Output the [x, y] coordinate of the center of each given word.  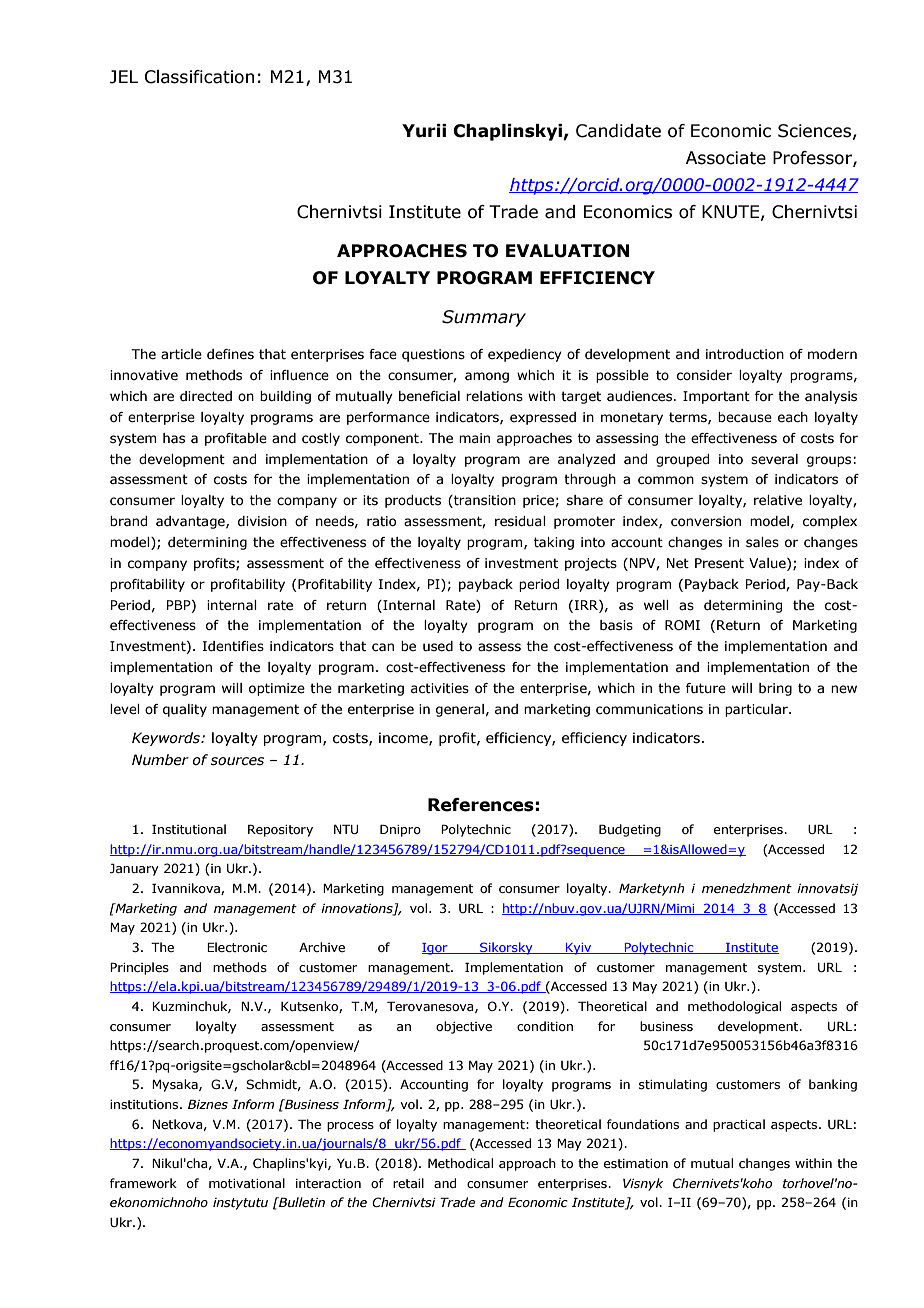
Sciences [814, 131]
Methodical [460, 1163]
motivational [247, 1183]
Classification [199, 77]
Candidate [618, 131]
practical [739, 1125]
